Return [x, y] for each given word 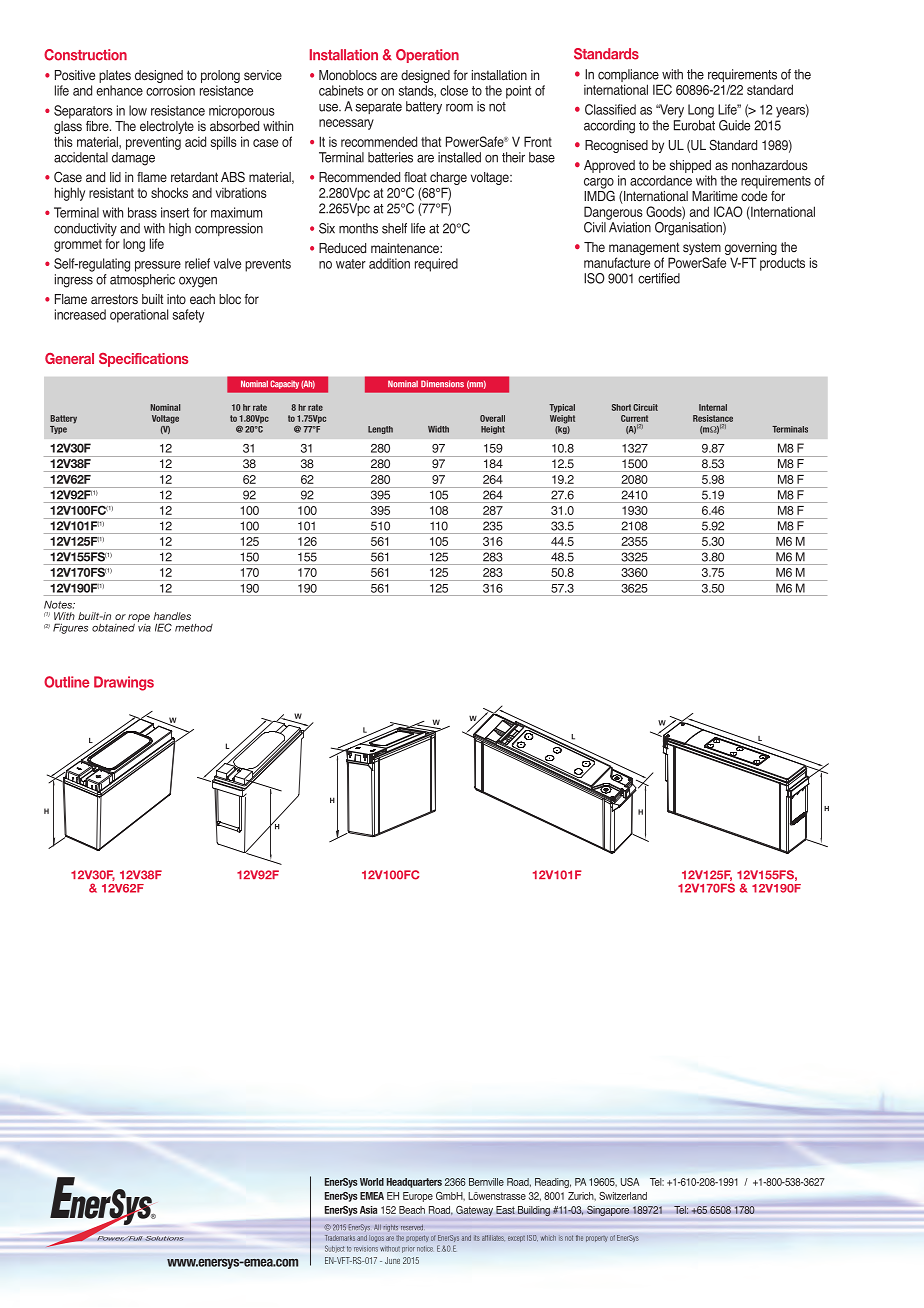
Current [634, 418]
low [138, 110]
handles [172, 616]
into [176, 299]
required [436, 265]
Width [438, 429]
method [194, 628]
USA [630, 1182]
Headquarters [414, 1183]
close [454, 90]
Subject [335, 1249]
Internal [713, 407]
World [372, 1182]
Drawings [124, 683]
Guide [734, 125]
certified [659, 278]
